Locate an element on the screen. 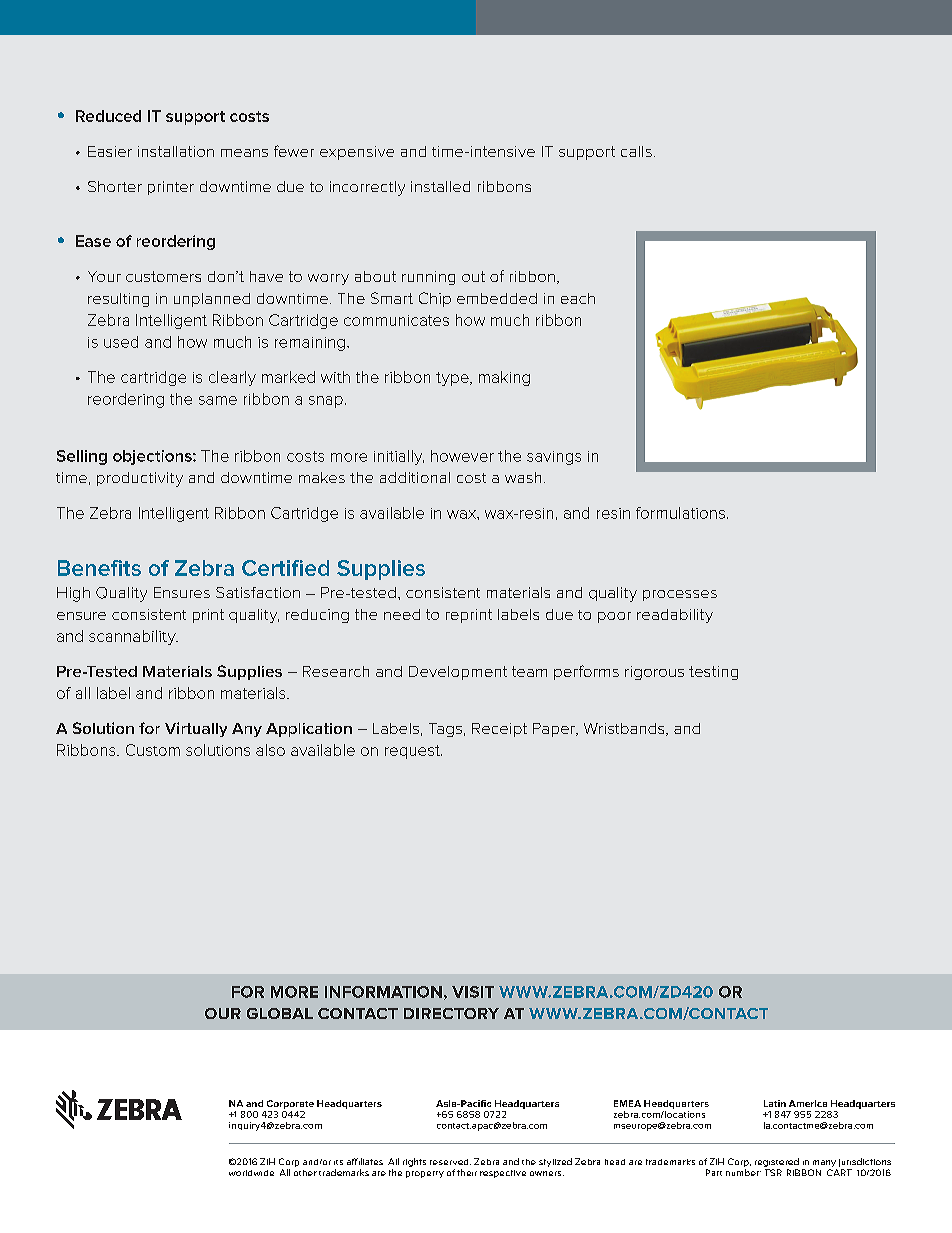 The image size is (952, 1233). Satisfaction is located at coordinates (258, 592).
